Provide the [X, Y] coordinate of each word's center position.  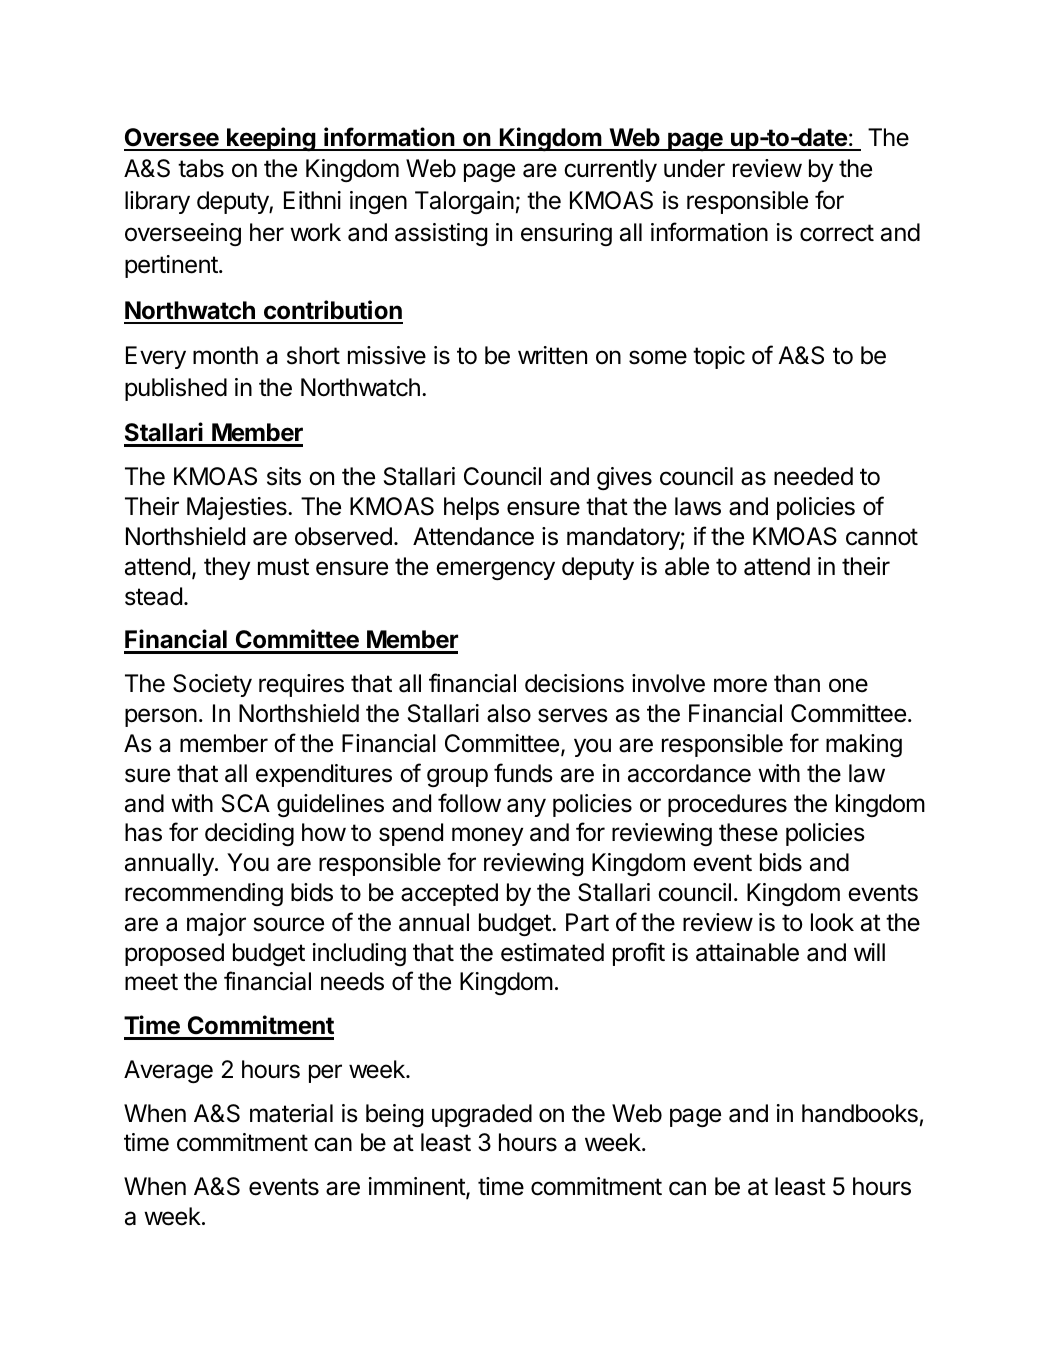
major [216, 924]
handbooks [860, 1113]
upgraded [482, 1115]
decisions [574, 683]
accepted [449, 894]
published [176, 389]
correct [837, 233]
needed [813, 476]
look [832, 922]
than [797, 683]
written [552, 355]
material [291, 1113]
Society [212, 685]
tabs [201, 168]
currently [610, 170]
